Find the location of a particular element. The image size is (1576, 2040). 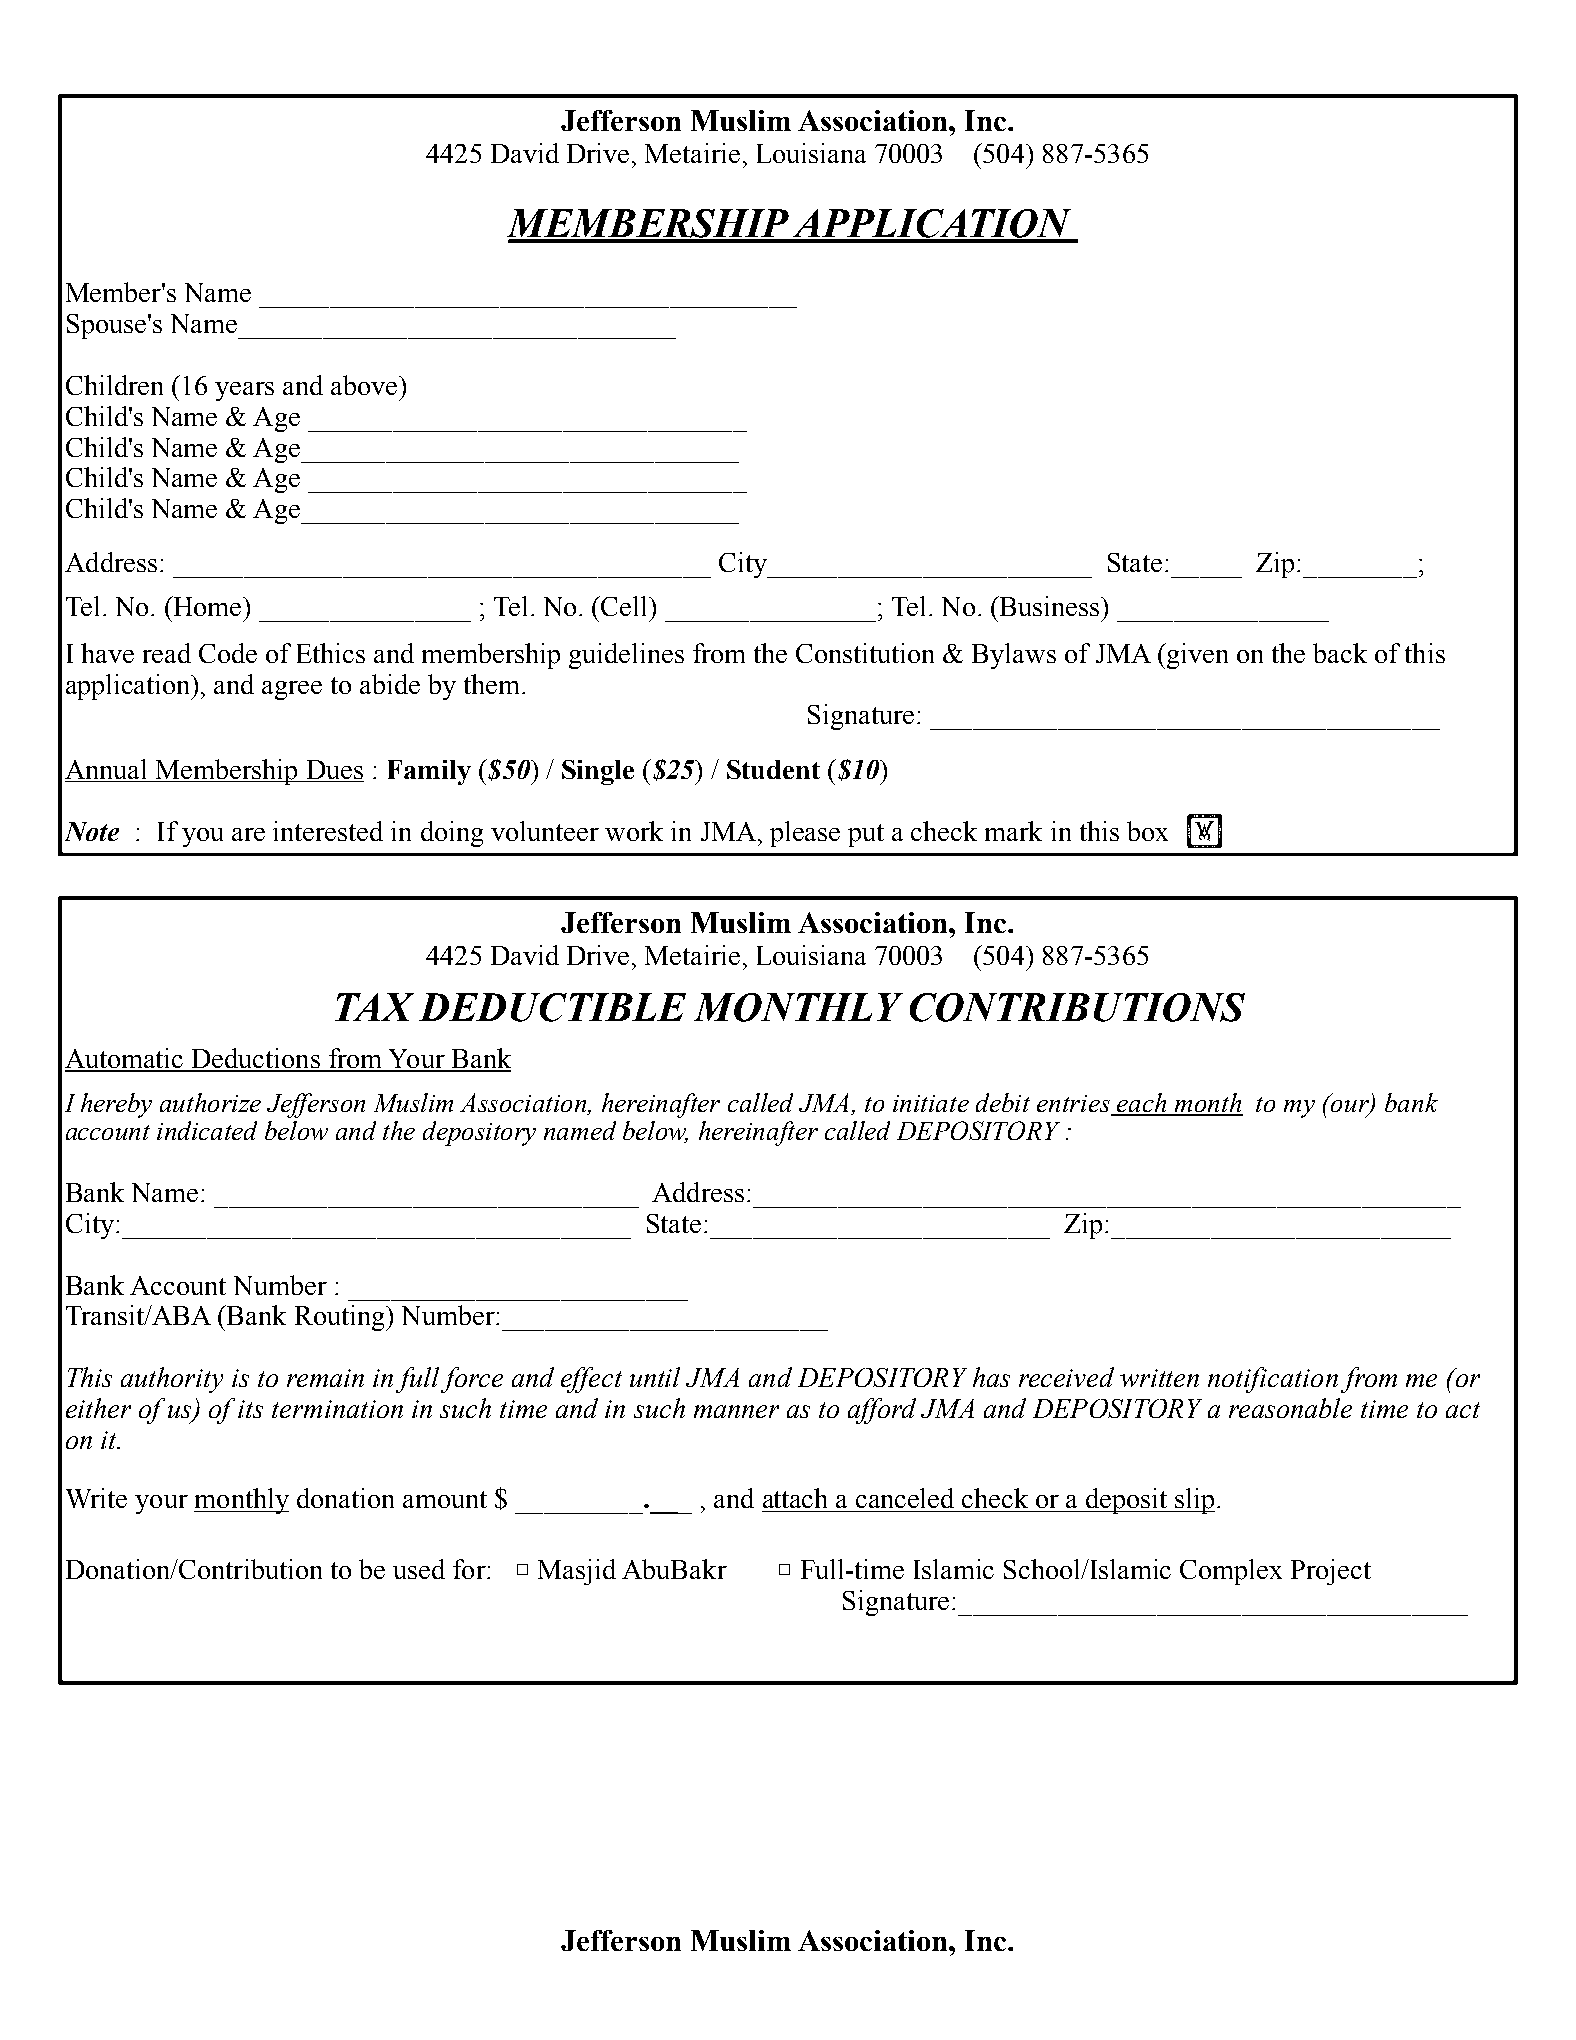

Student is located at coordinates (773, 769).
